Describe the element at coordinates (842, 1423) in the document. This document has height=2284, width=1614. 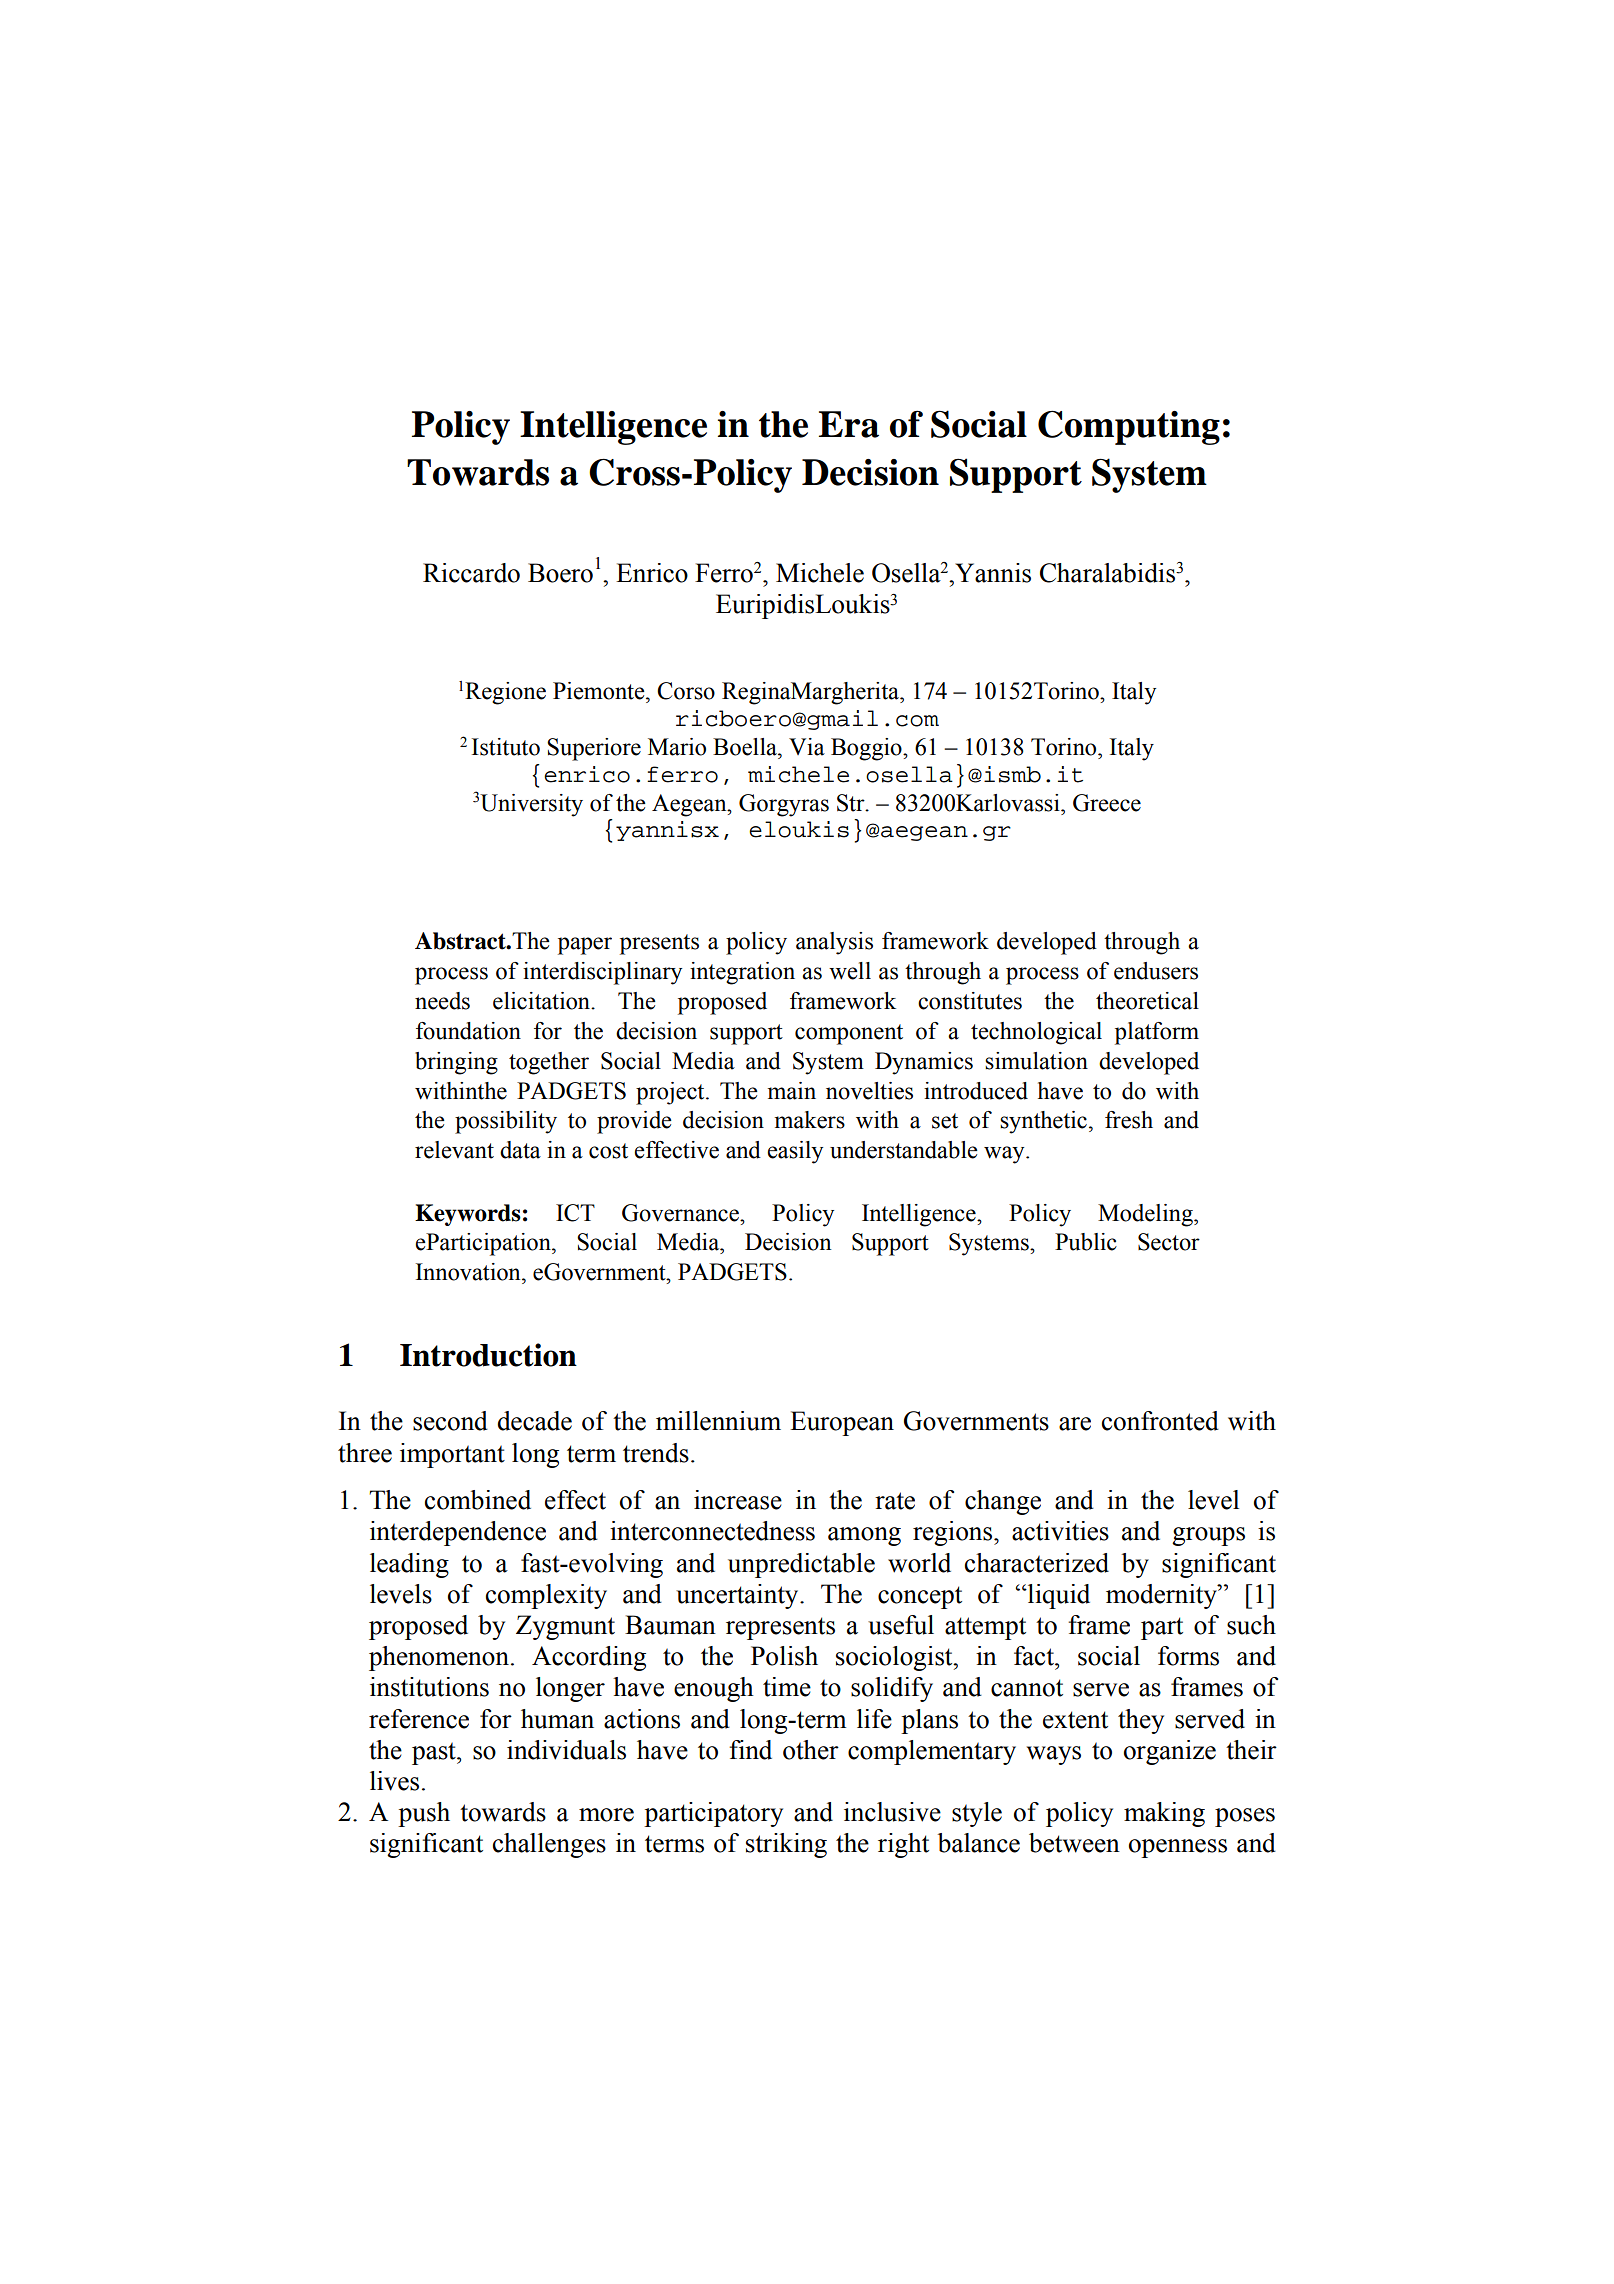
I see `European` at that location.
